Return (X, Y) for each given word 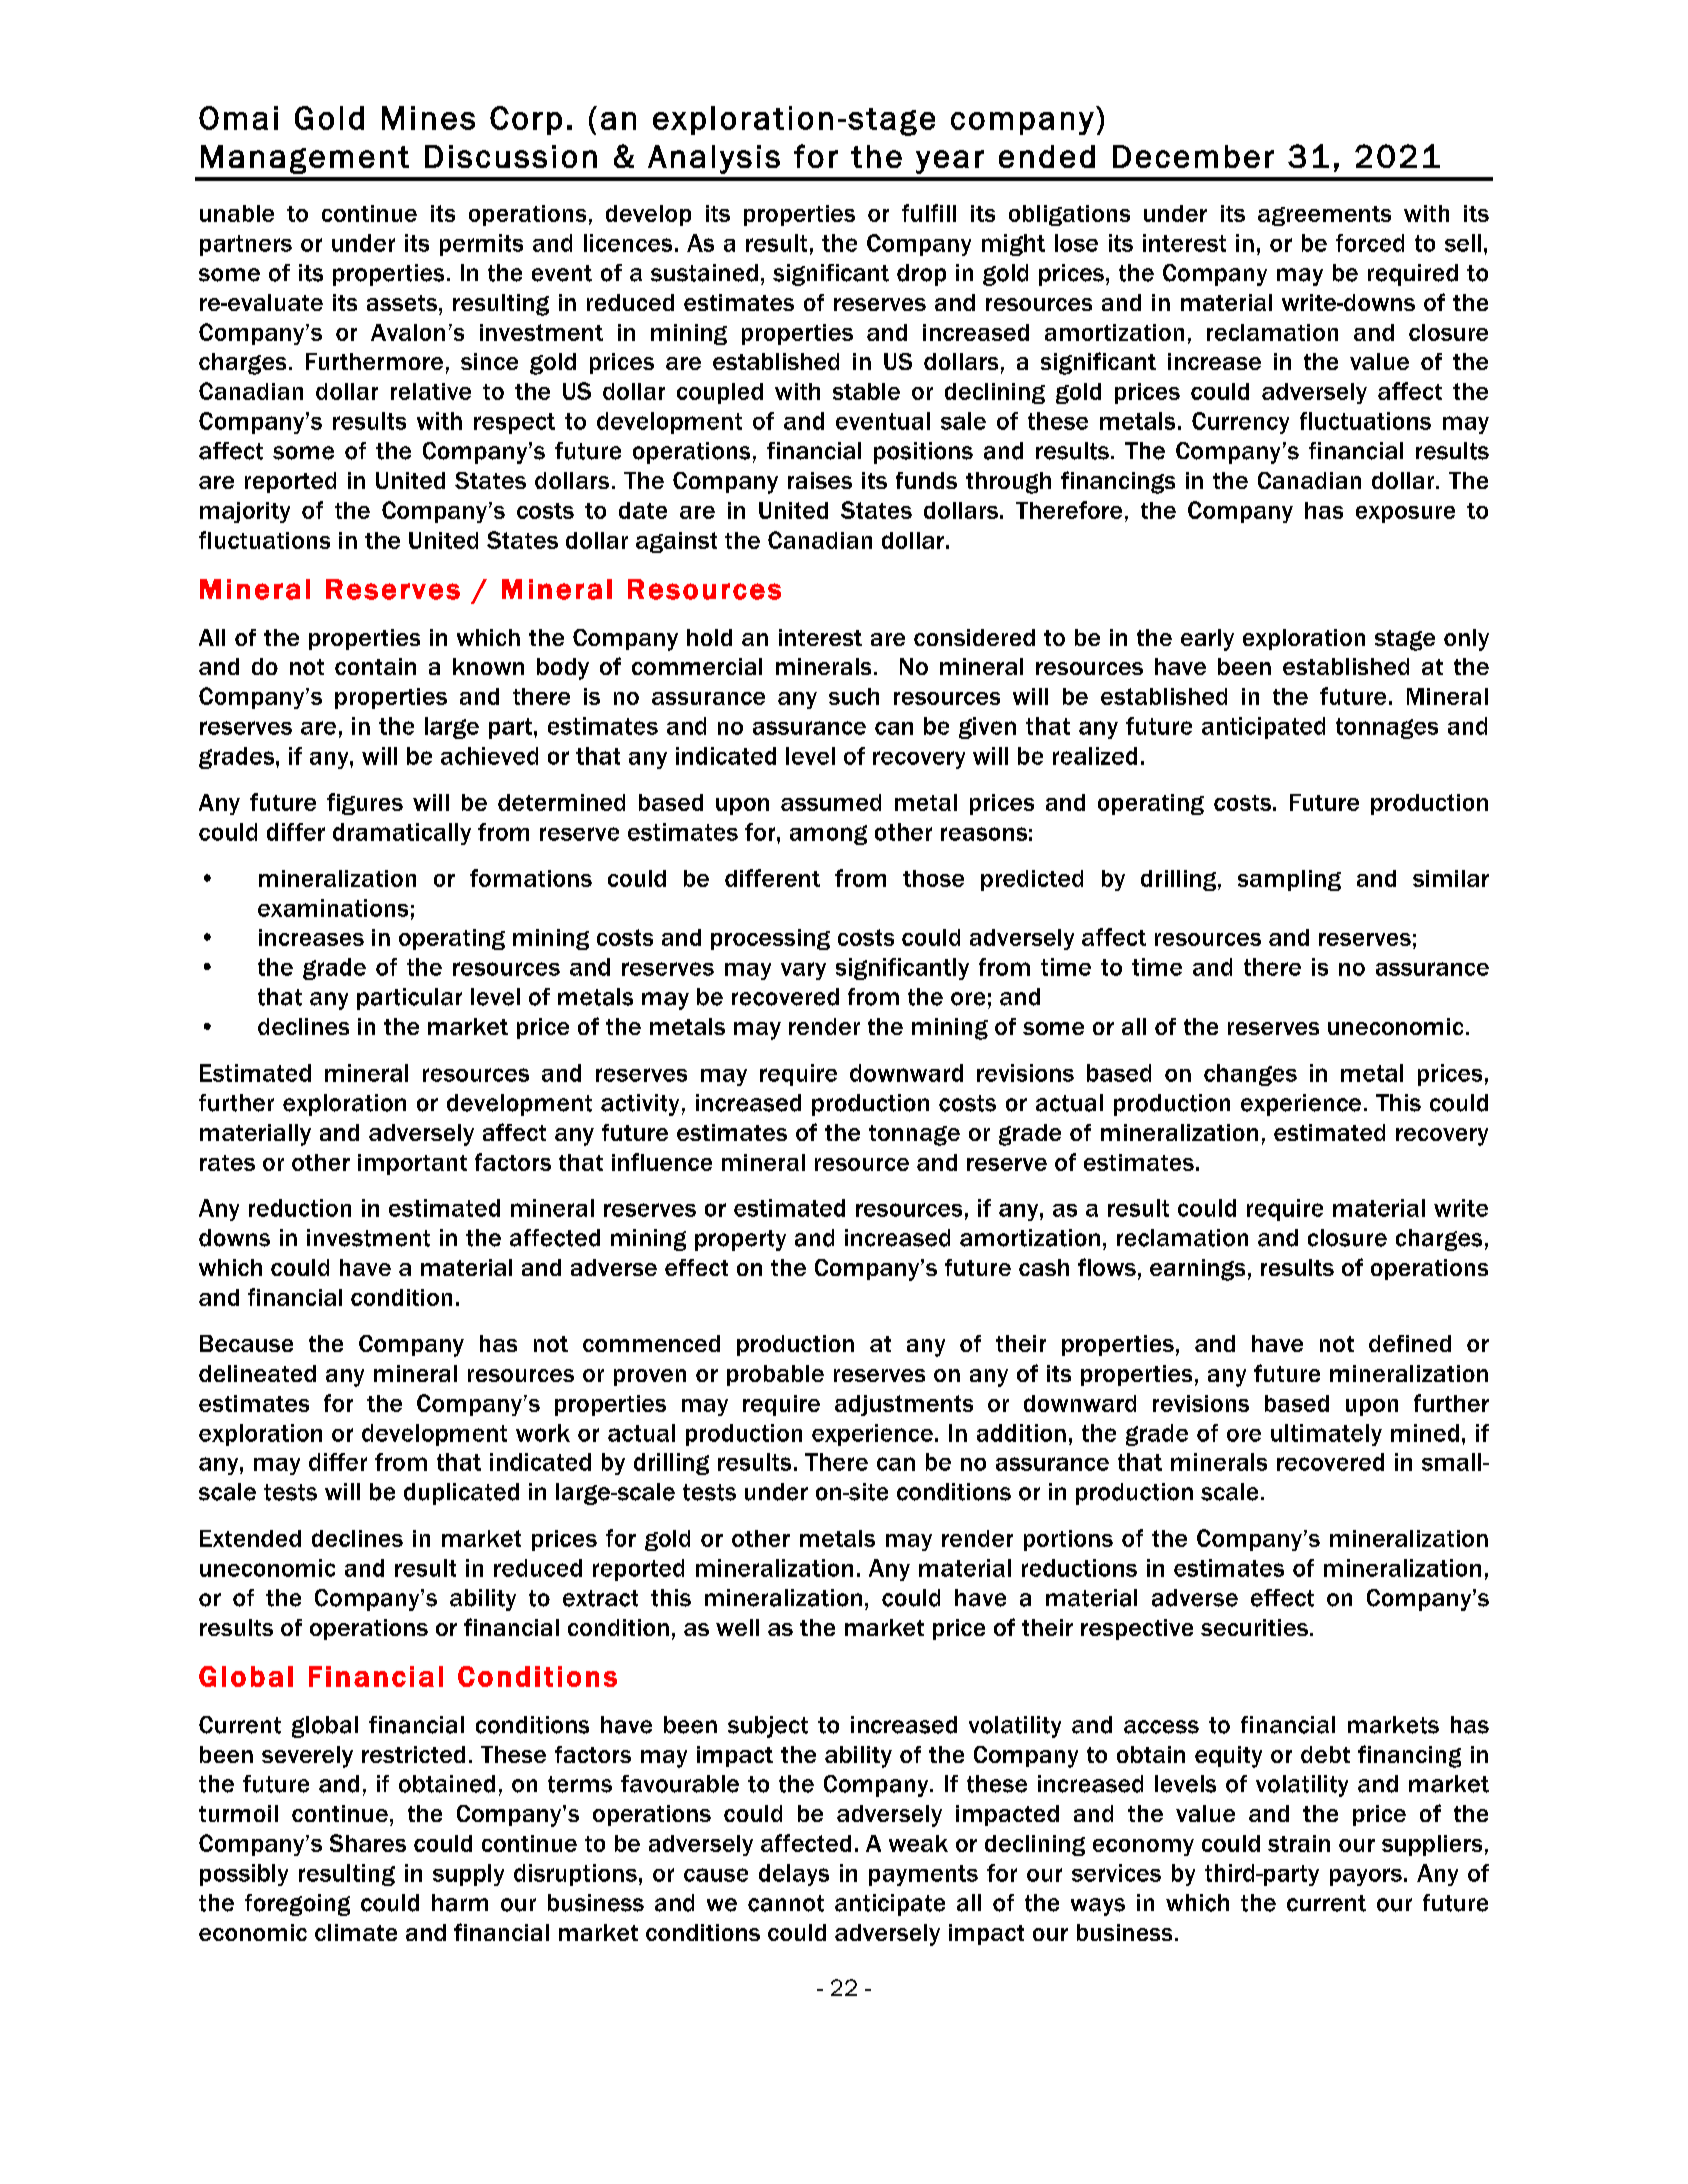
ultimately (1326, 1435)
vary (803, 971)
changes (1250, 1075)
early (1207, 640)
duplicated (461, 1494)
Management (305, 159)
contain (375, 666)
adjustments (904, 1405)
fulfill (929, 213)
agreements (1324, 216)
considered (974, 637)
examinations (333, 908)
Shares (368, 1843)
